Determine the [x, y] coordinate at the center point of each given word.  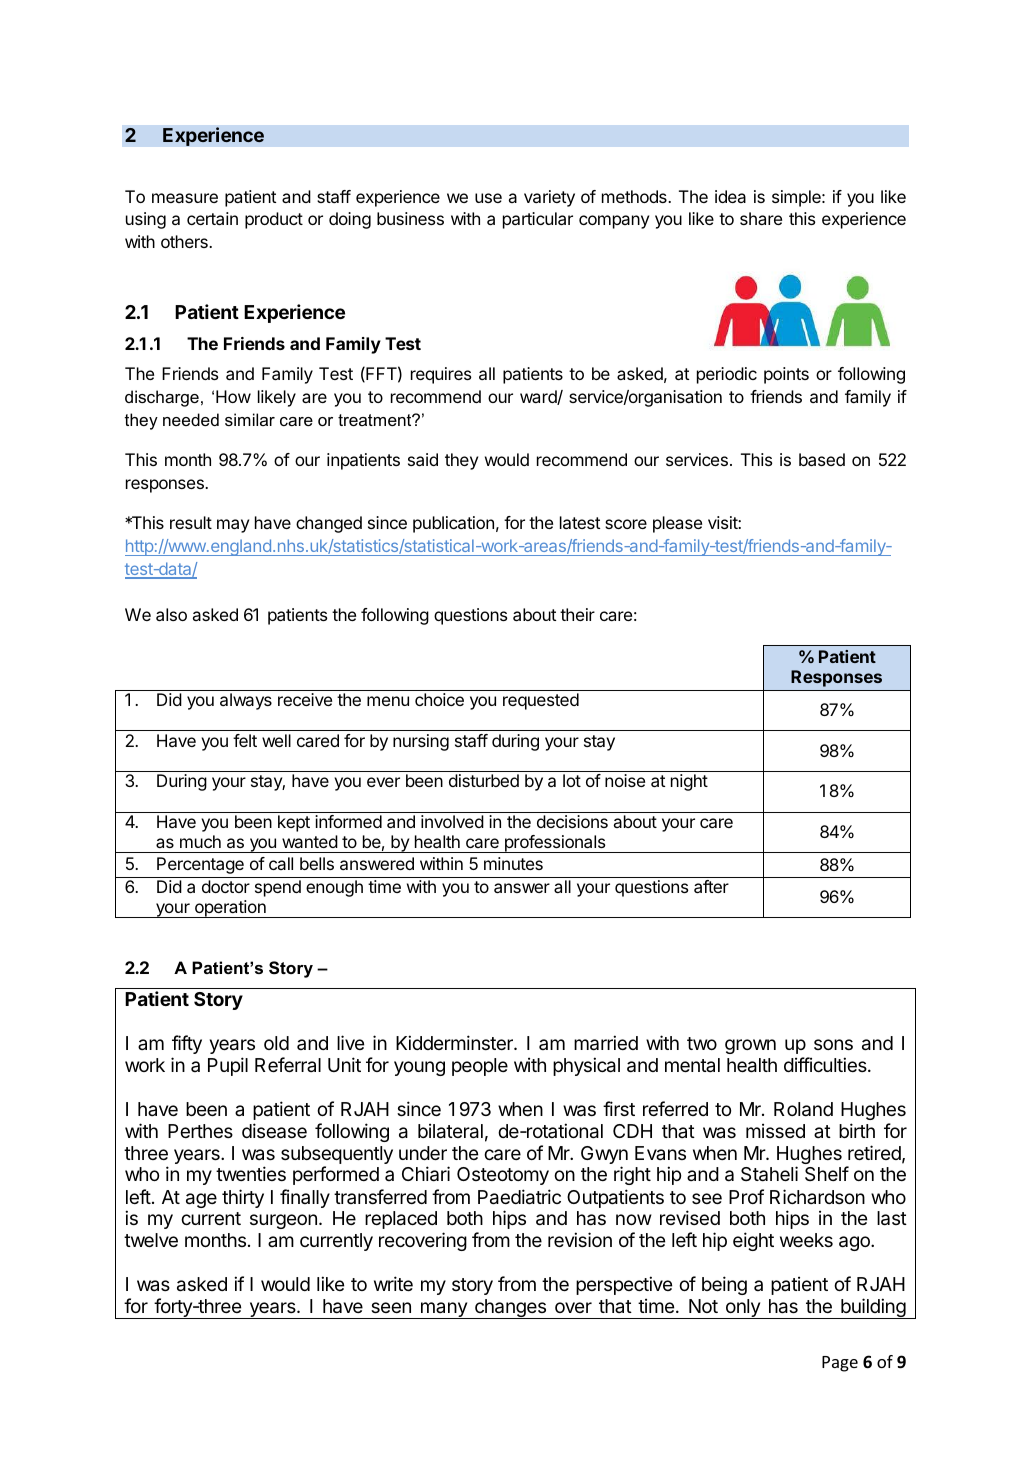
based [822, 459]
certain [212, 218]
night [689, 782]
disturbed [484, 780]
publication [453, 524]
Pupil [228, 1066]
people [480, 1067]
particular [538, 220]
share [761, 218]
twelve [151, 1240]
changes [510, 1309]
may [233, 526]
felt [245, 740]
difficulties [826, 1064]
